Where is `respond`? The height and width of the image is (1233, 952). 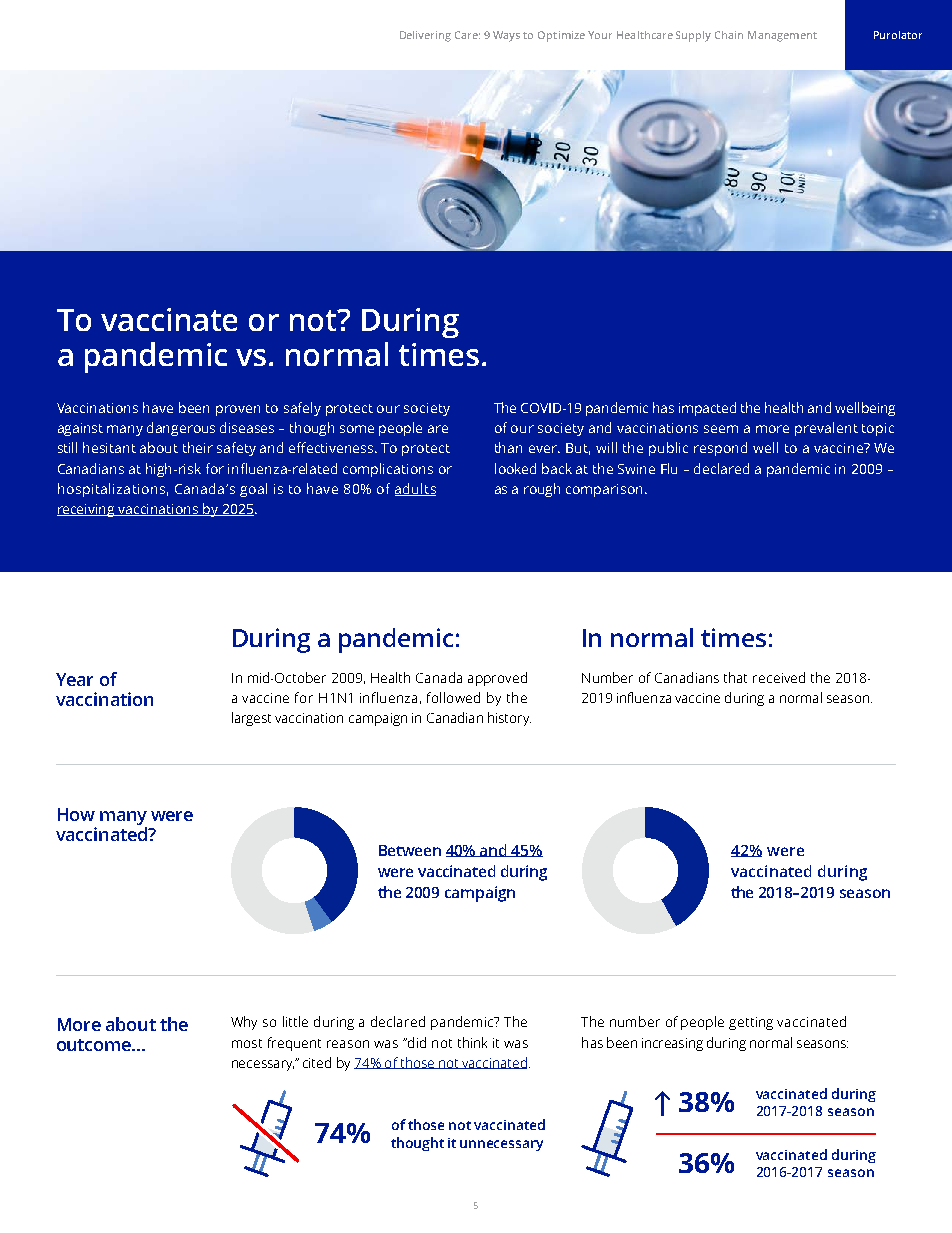 respond is located at coordinates (720, 449).
